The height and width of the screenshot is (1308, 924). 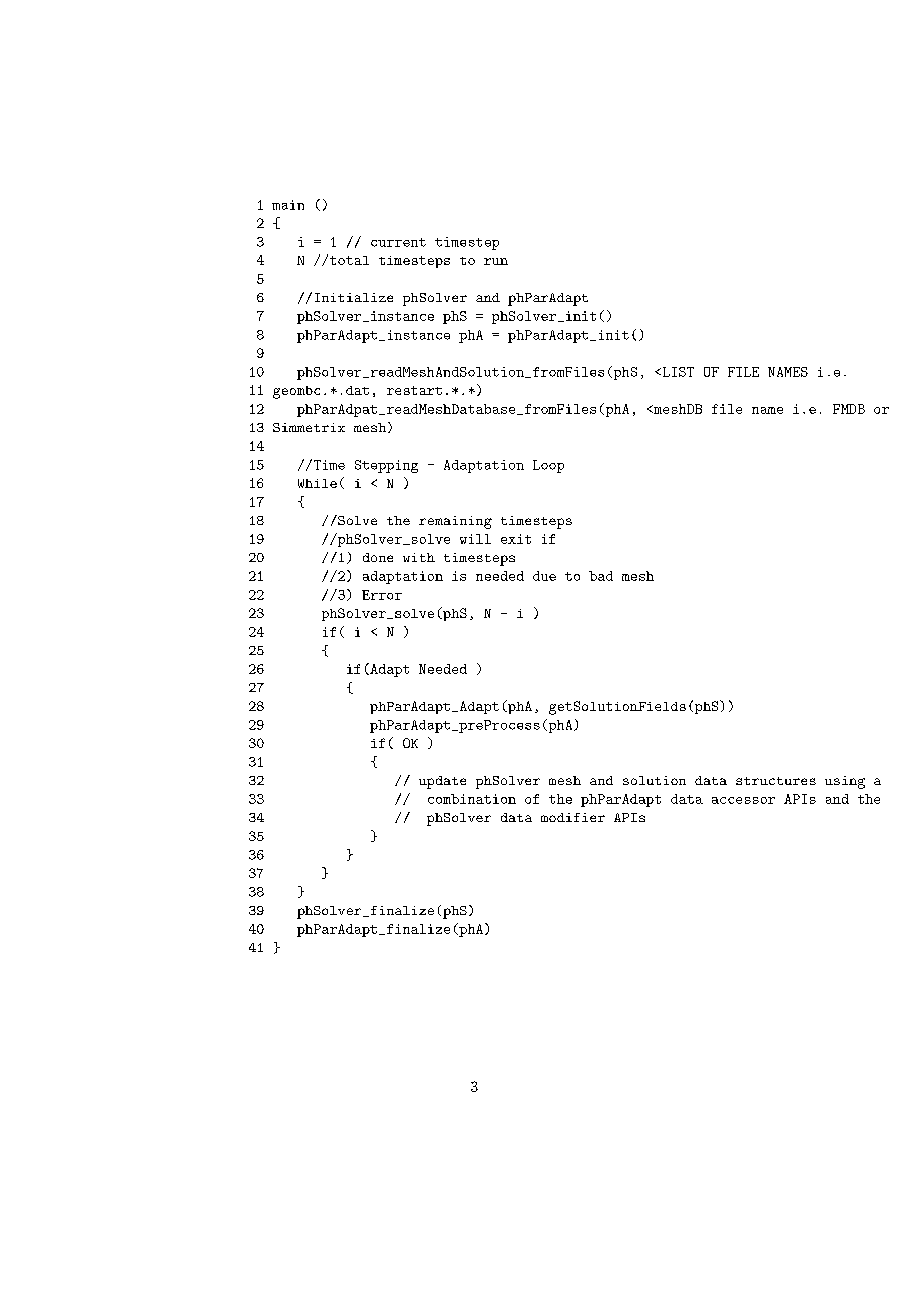 What do you see at coordinates (544, 576) in the screenshot?
I see `due` at bounding box center [544, 576].
